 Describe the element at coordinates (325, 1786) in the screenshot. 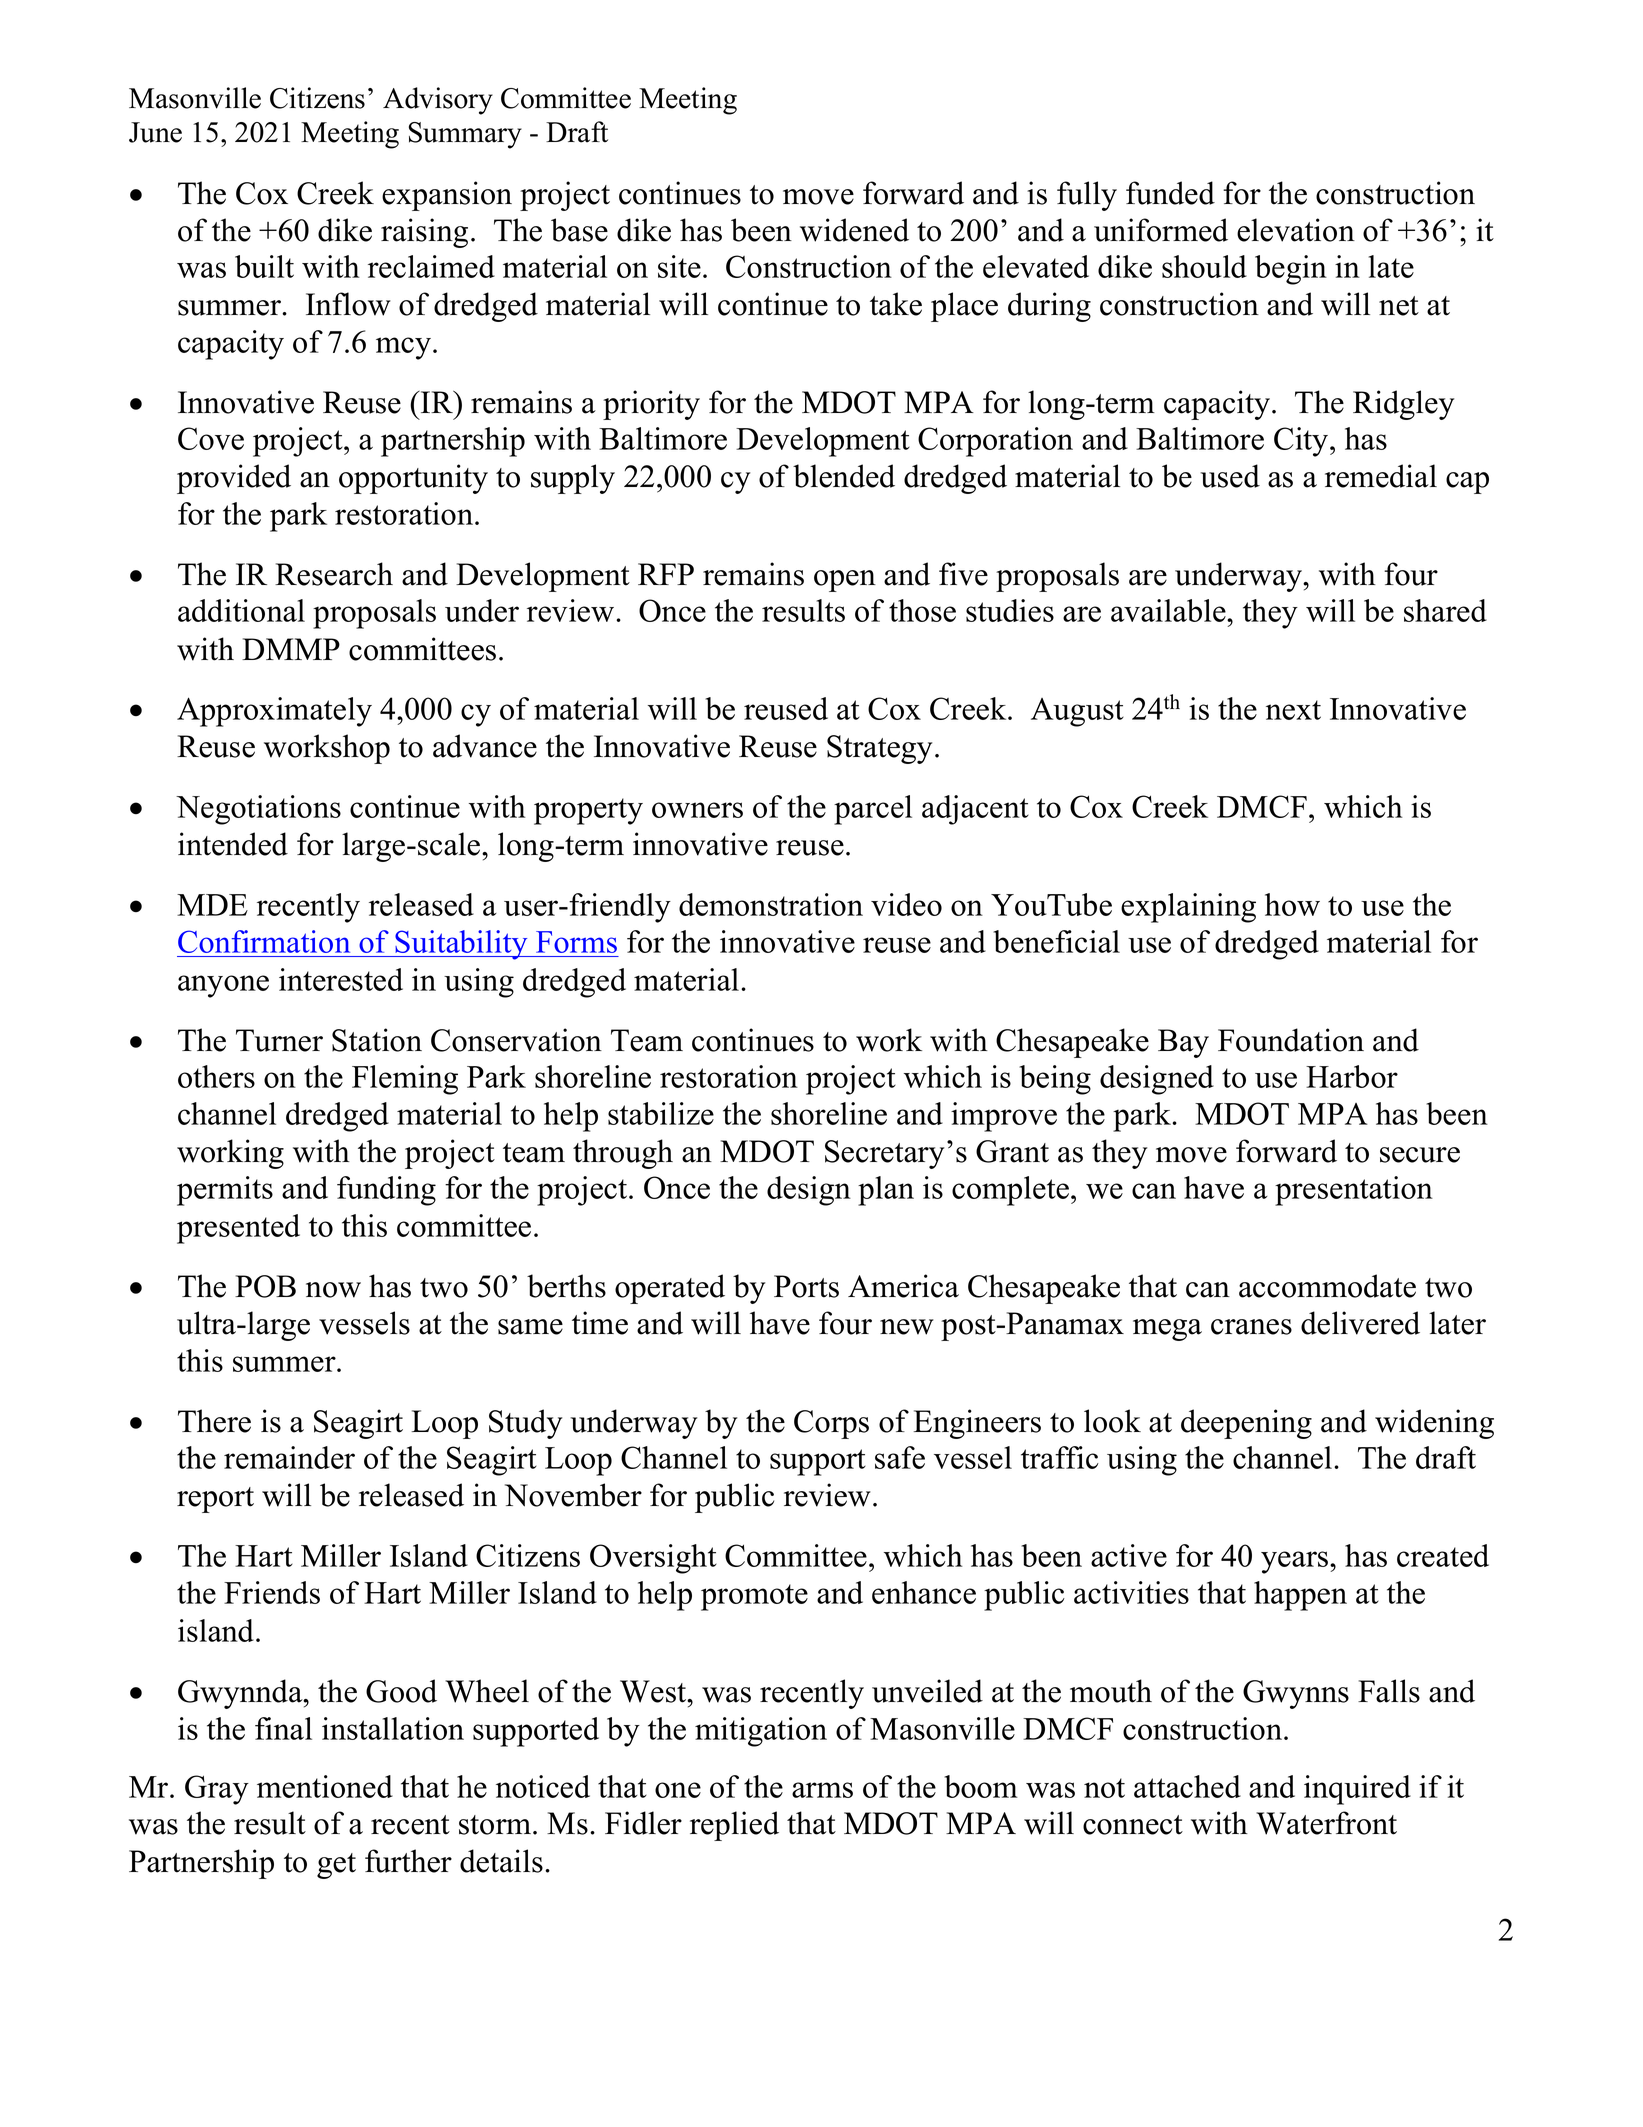

I see `mentioned` at that location.
